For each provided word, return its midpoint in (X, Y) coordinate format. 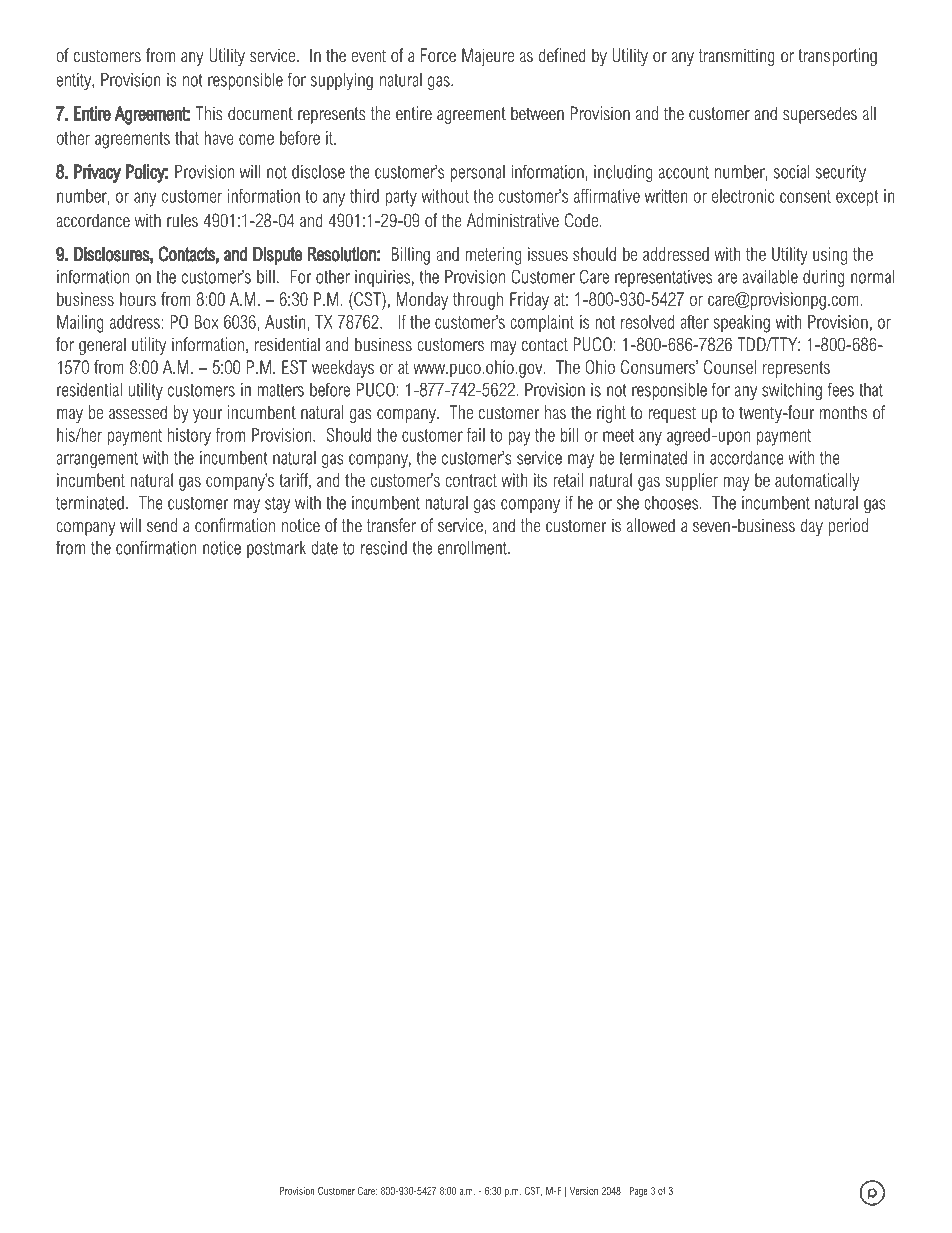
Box (207, 322)
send (162, 525)
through (478, 301)
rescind (384, 548)
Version (584, 1191)
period (848, 527)
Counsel (730, 367)
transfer (391, 525)
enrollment (473, 548)
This (209, 113)
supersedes (820, 115)
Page (639, 1192)
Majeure (488, 57)
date (324, 548)
